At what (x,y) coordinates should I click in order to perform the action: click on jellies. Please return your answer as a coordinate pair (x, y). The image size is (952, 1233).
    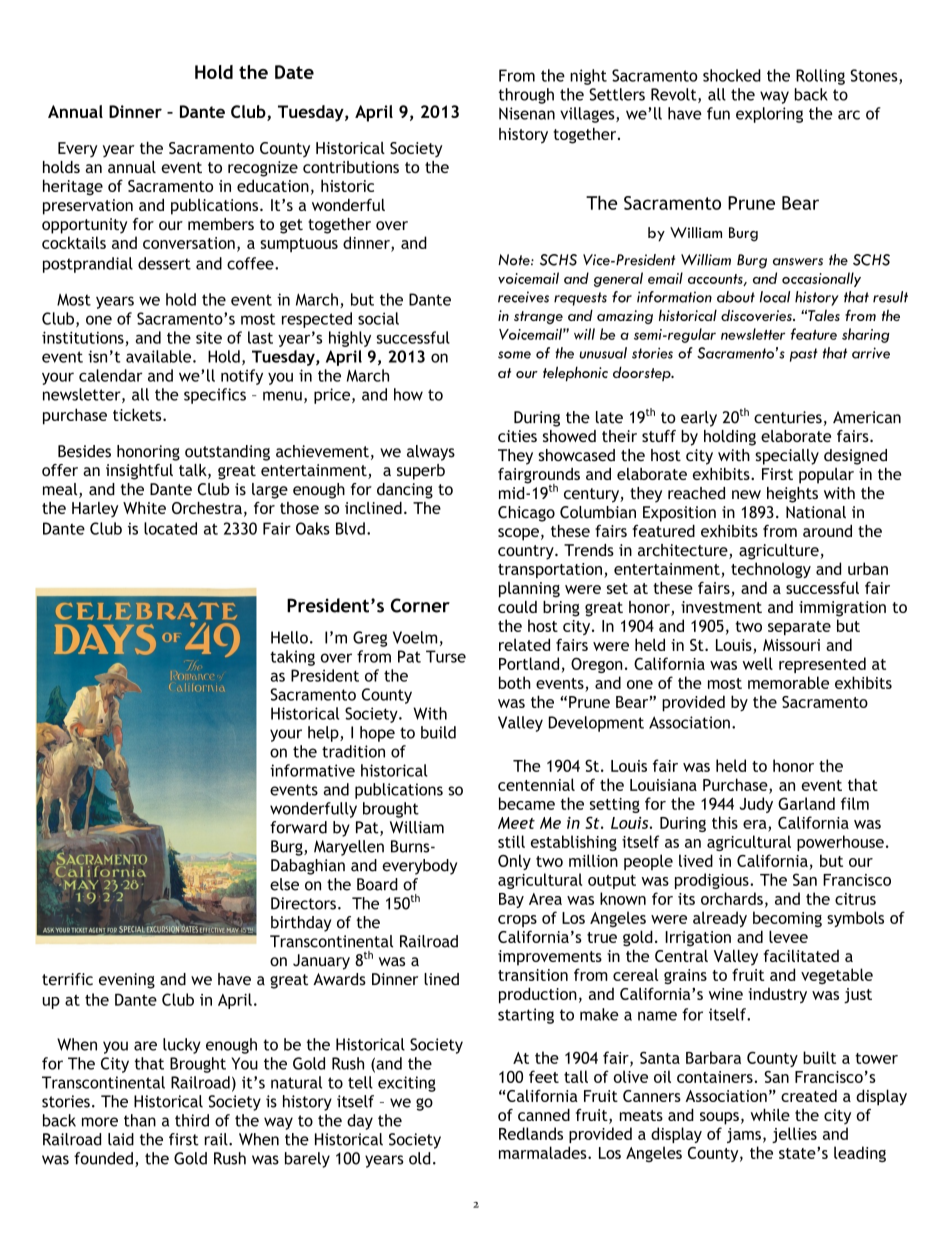
    Looking at the image, I should click on (794, 1135).
